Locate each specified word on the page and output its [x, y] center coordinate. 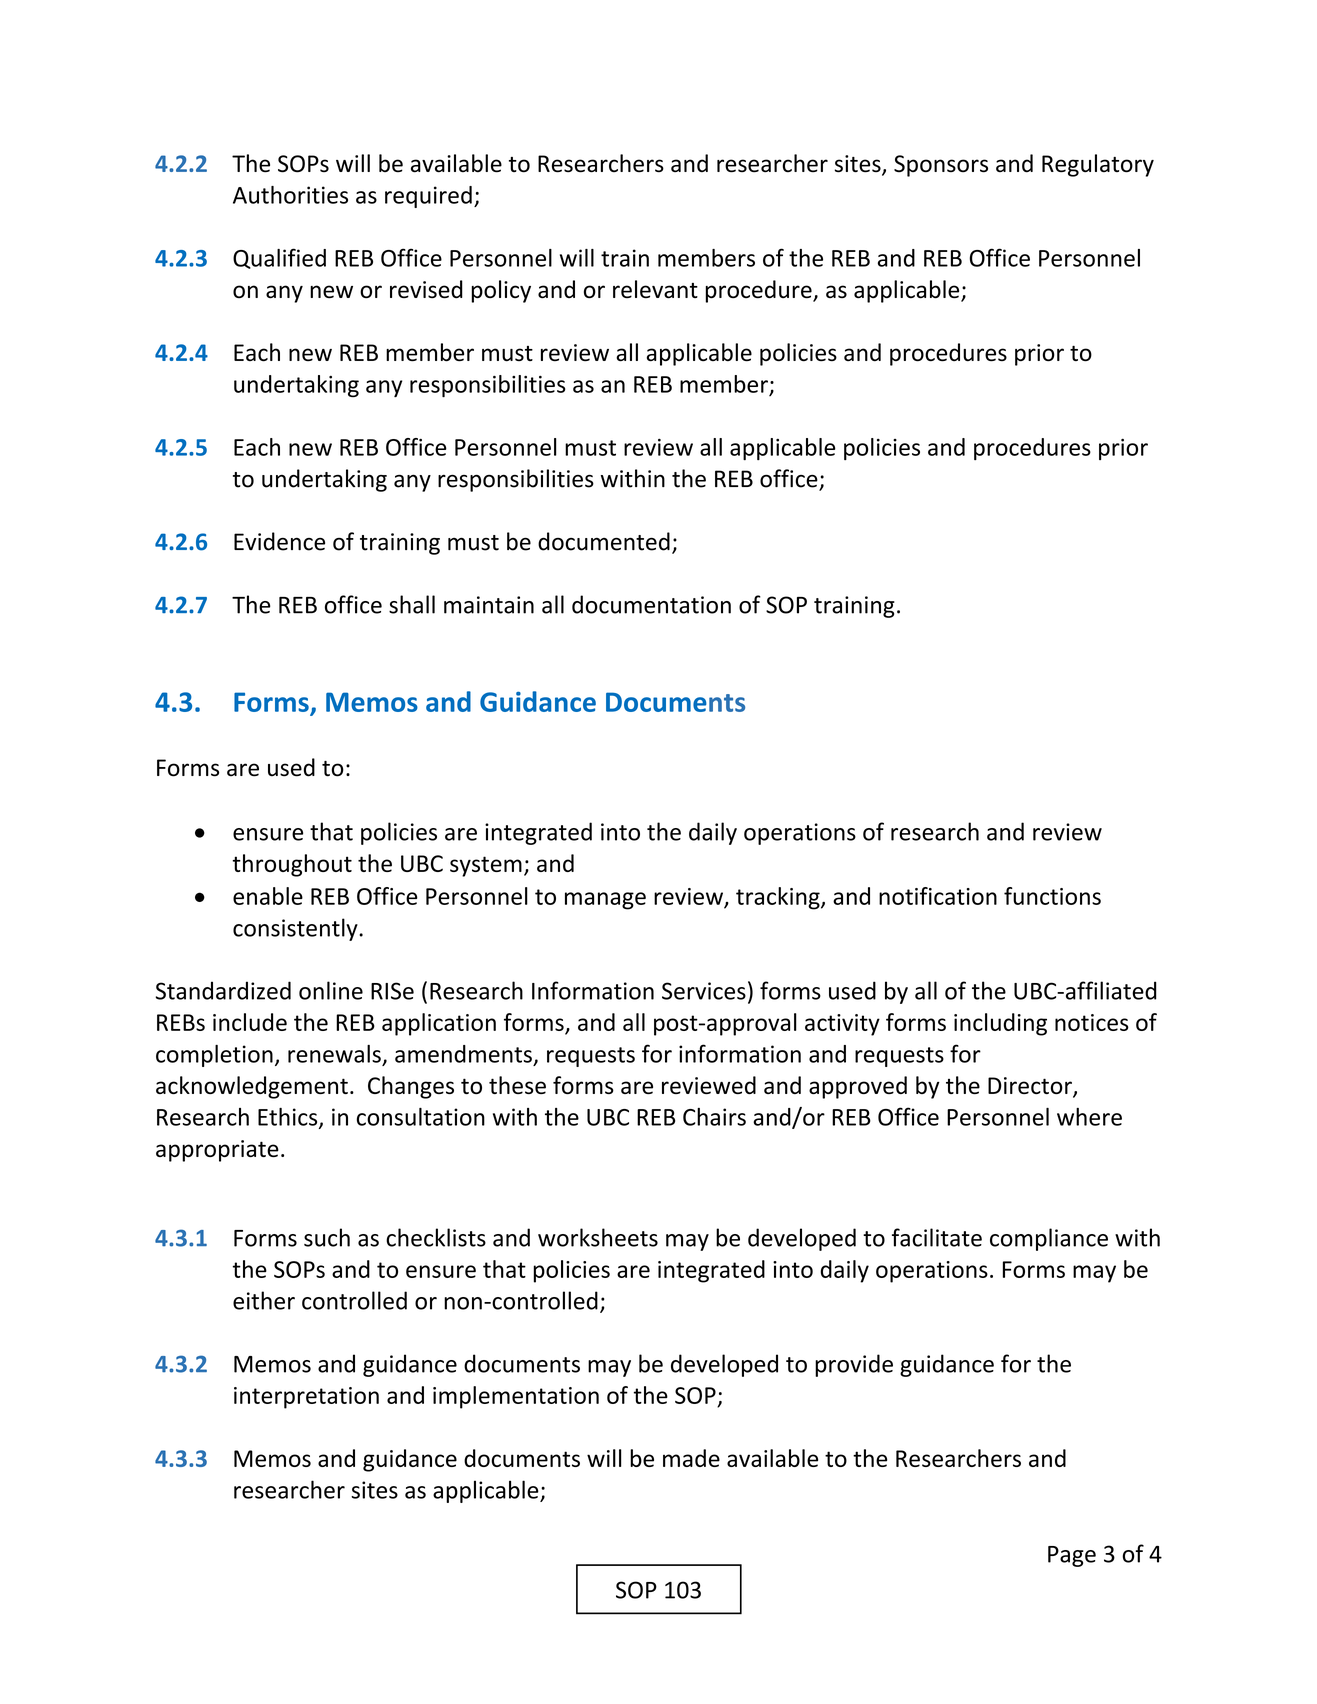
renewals [334, 1054]
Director [1031, 1087]
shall [412, 604]
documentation [651, 604]
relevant [655, 289]
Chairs [714, 1117]
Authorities [290, 195]
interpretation [306, 1398]
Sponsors [941, 166]
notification [938, 896]
